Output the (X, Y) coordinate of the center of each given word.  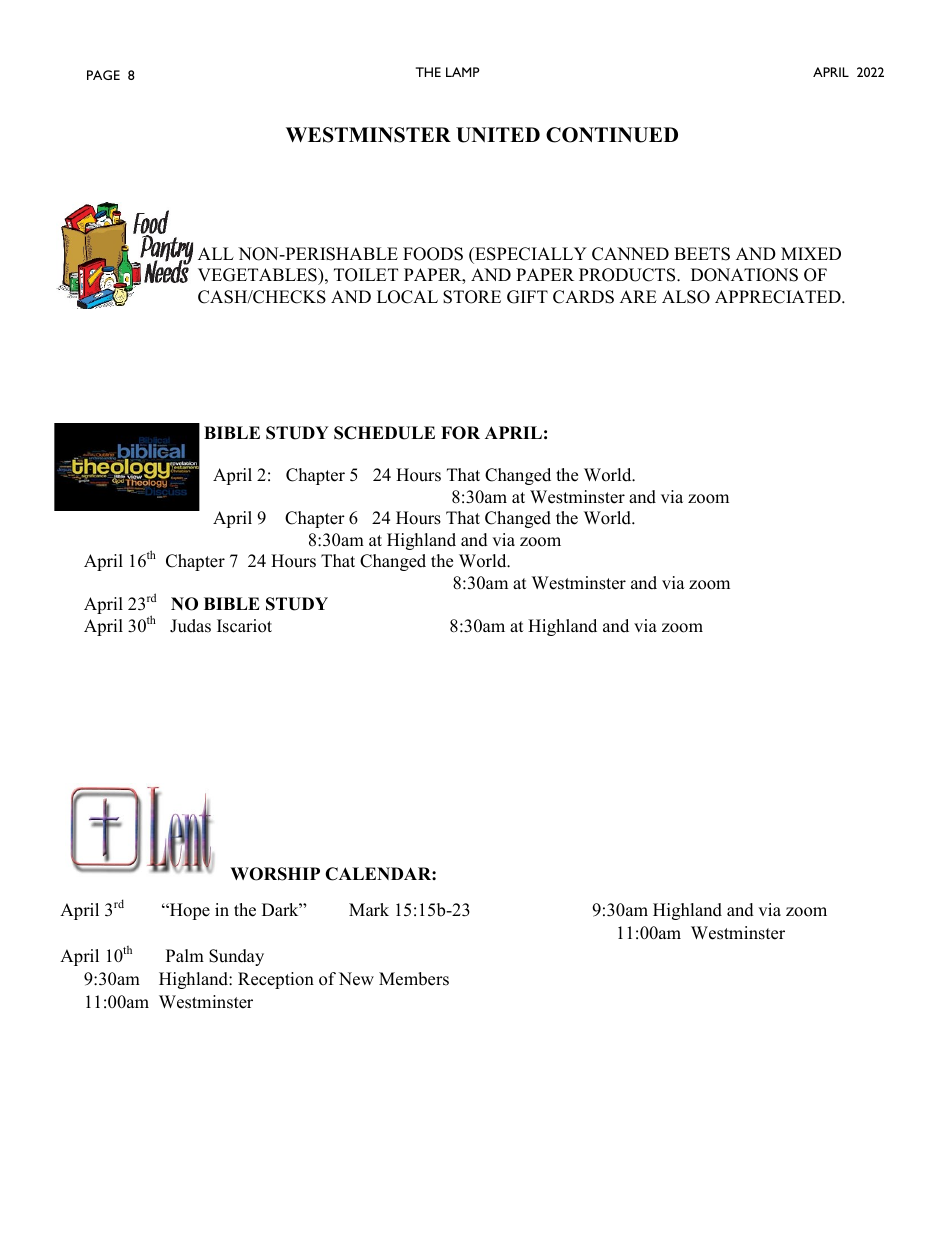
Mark (369, 909)
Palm (185, 955)
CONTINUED (612, 135)
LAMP (463, 72)
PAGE (103, 75)
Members (414, 979)
